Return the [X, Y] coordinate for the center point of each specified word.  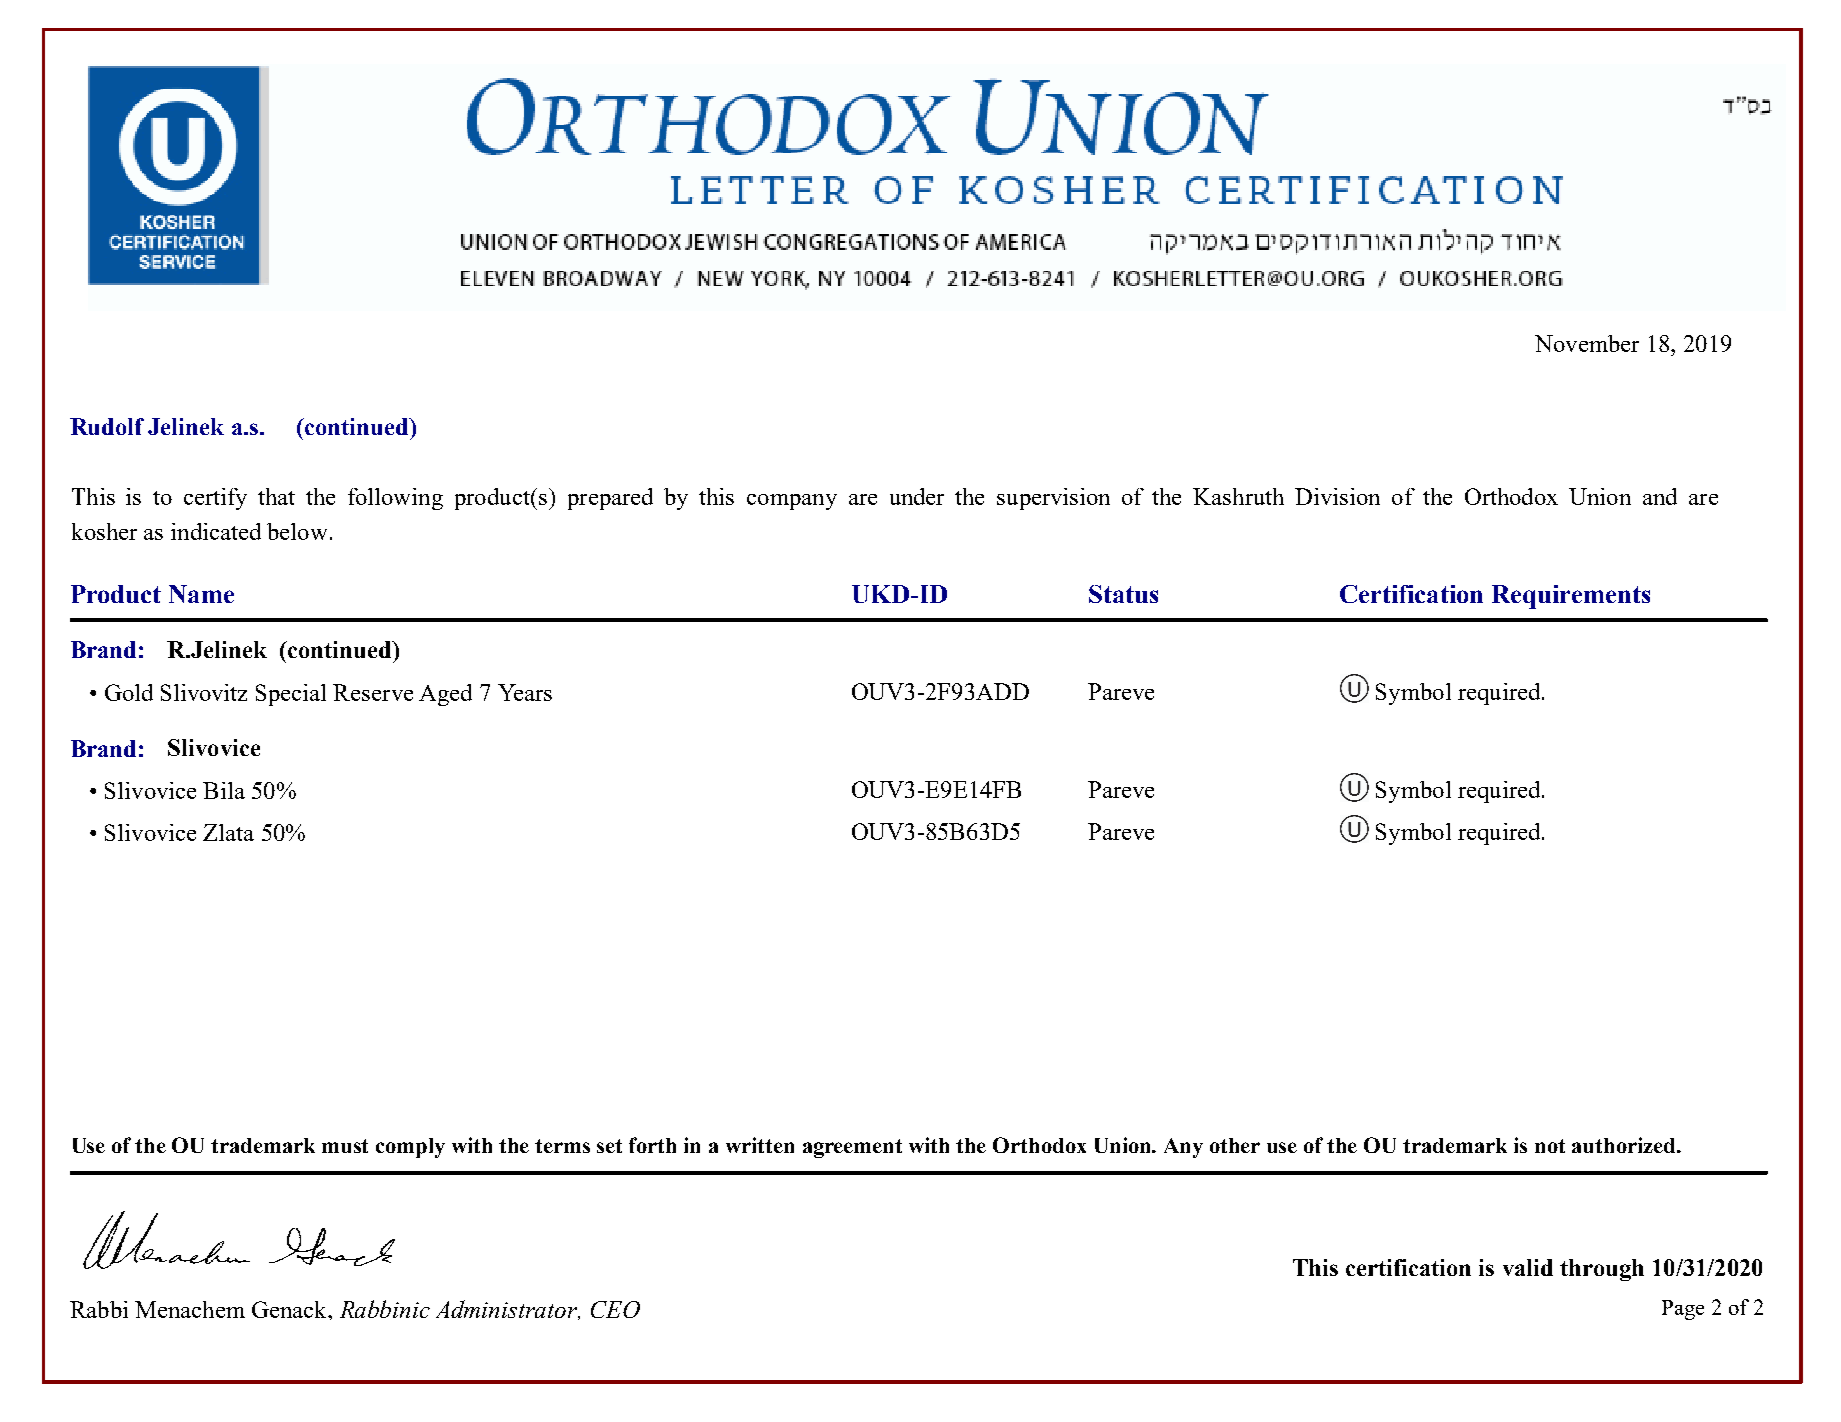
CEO [615, 1309]
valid [1528, 1267]
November [1587, 343]
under [917, 496]
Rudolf [107, 426]
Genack [290, 1309]
